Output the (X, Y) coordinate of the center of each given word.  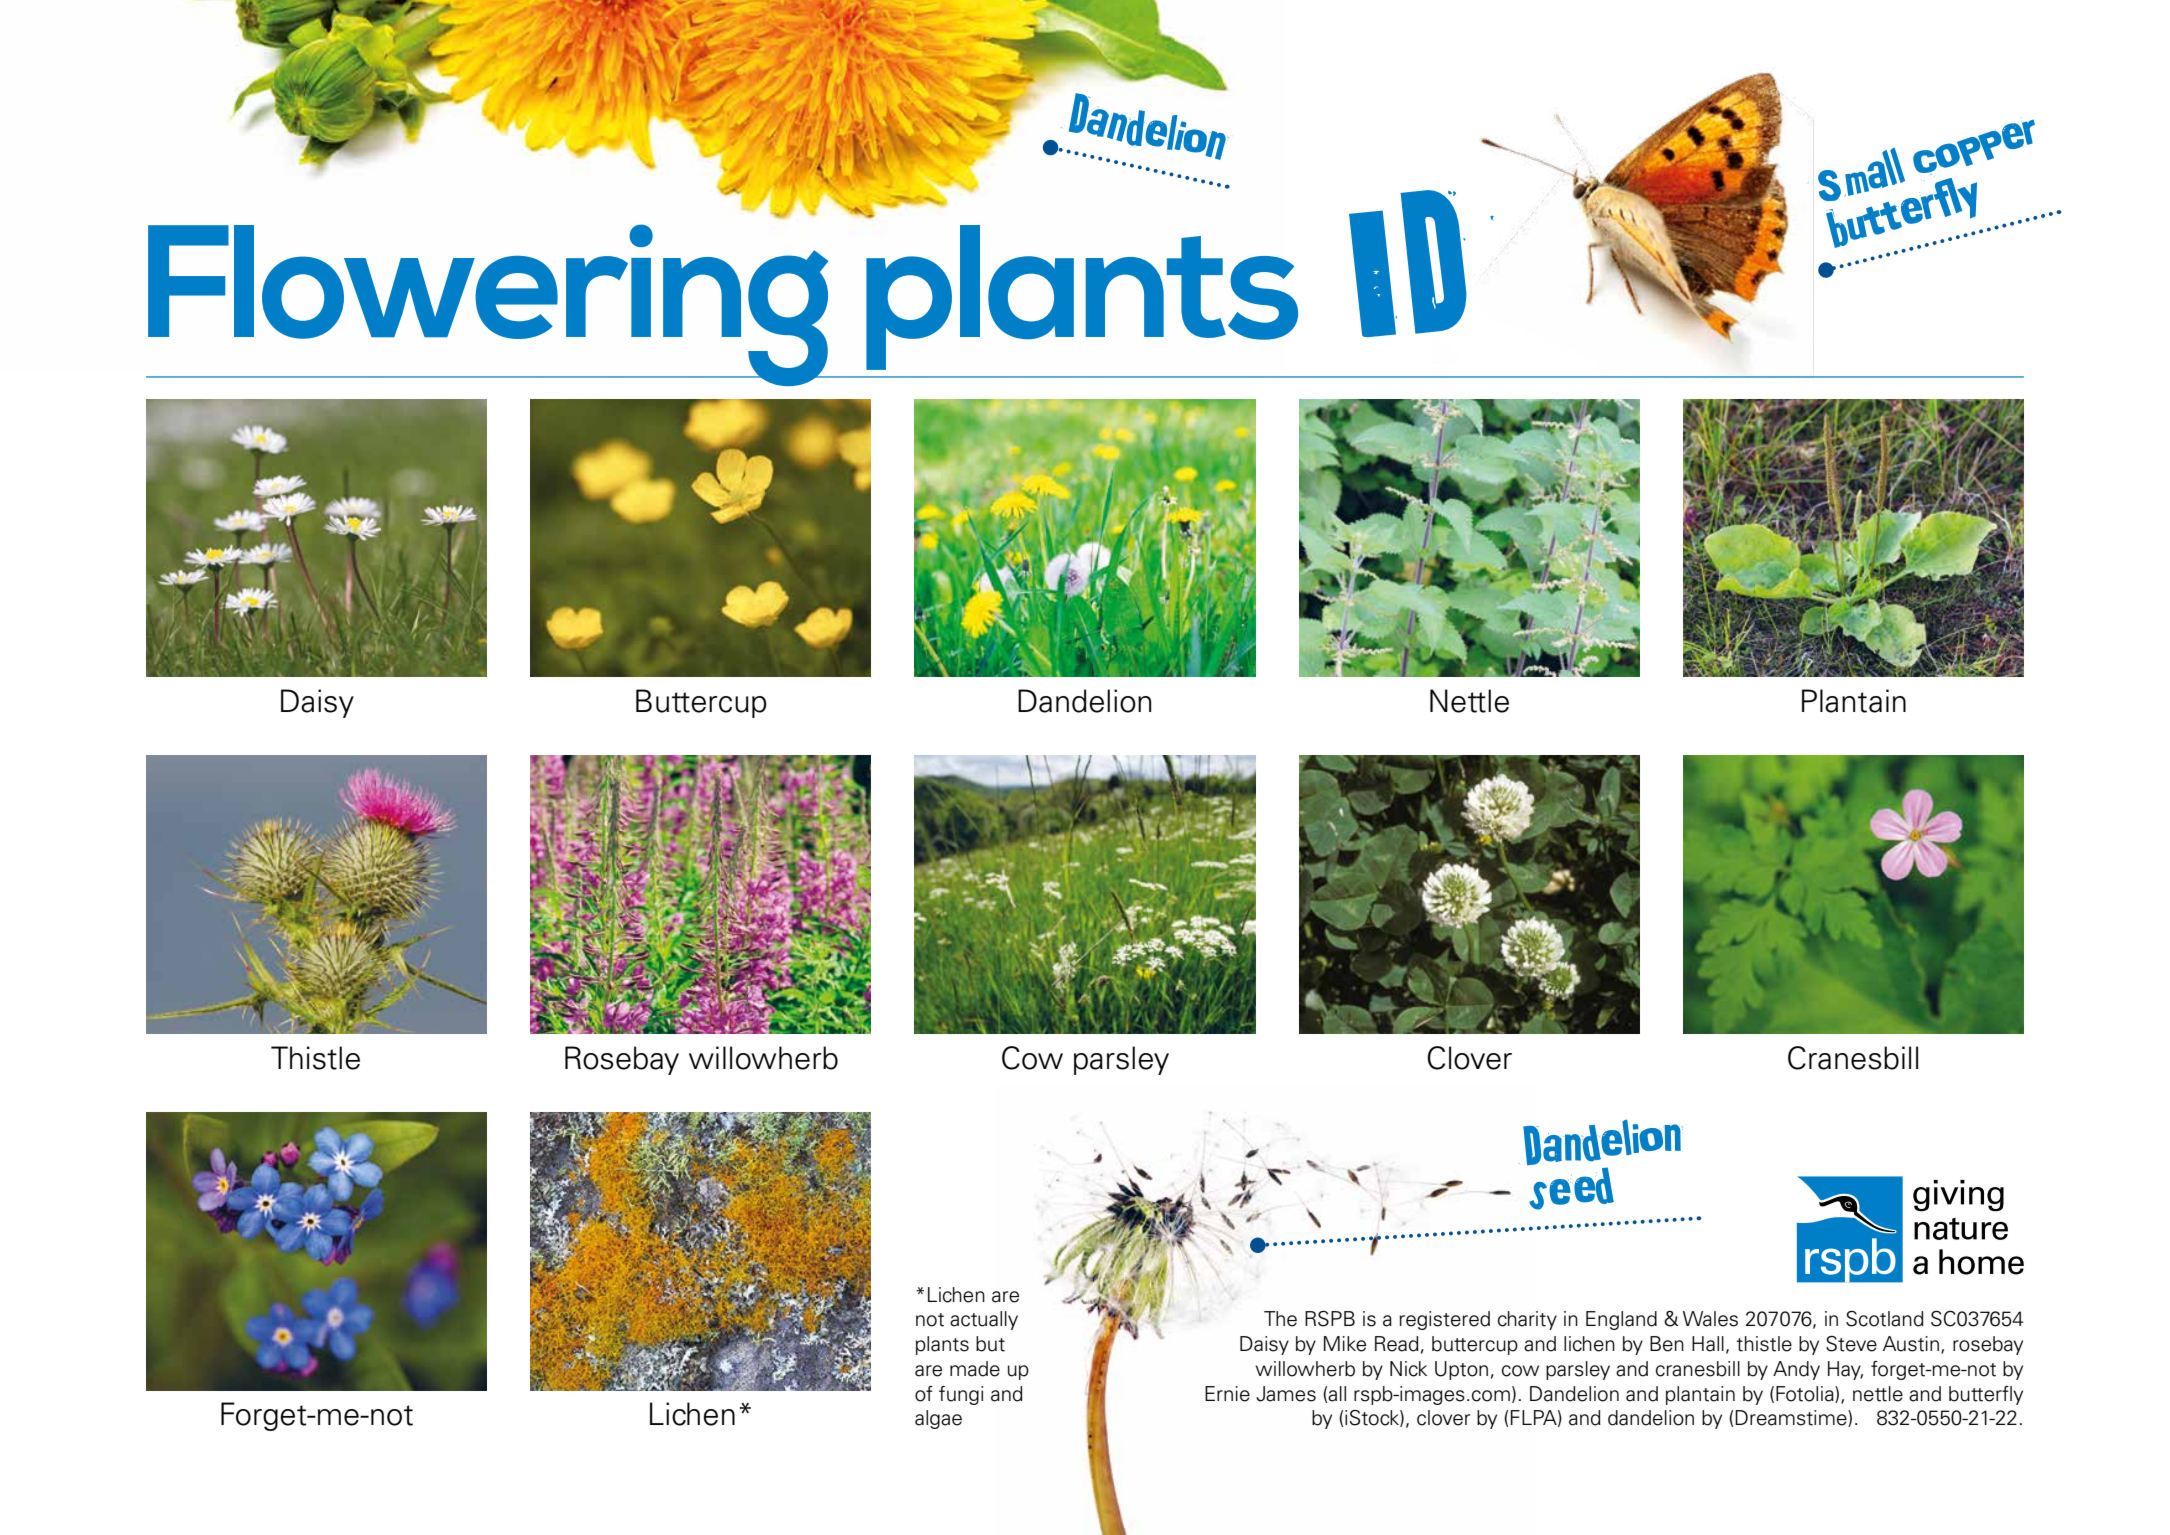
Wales (1710, 1319)
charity (1527, 1320)
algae (938, 1419)
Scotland (1885, 1319)
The (1280, 1319)
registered (1444, 1320)
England (1621, 1320)
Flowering (488, 302)
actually (984, 1320)
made (975, 1369)
